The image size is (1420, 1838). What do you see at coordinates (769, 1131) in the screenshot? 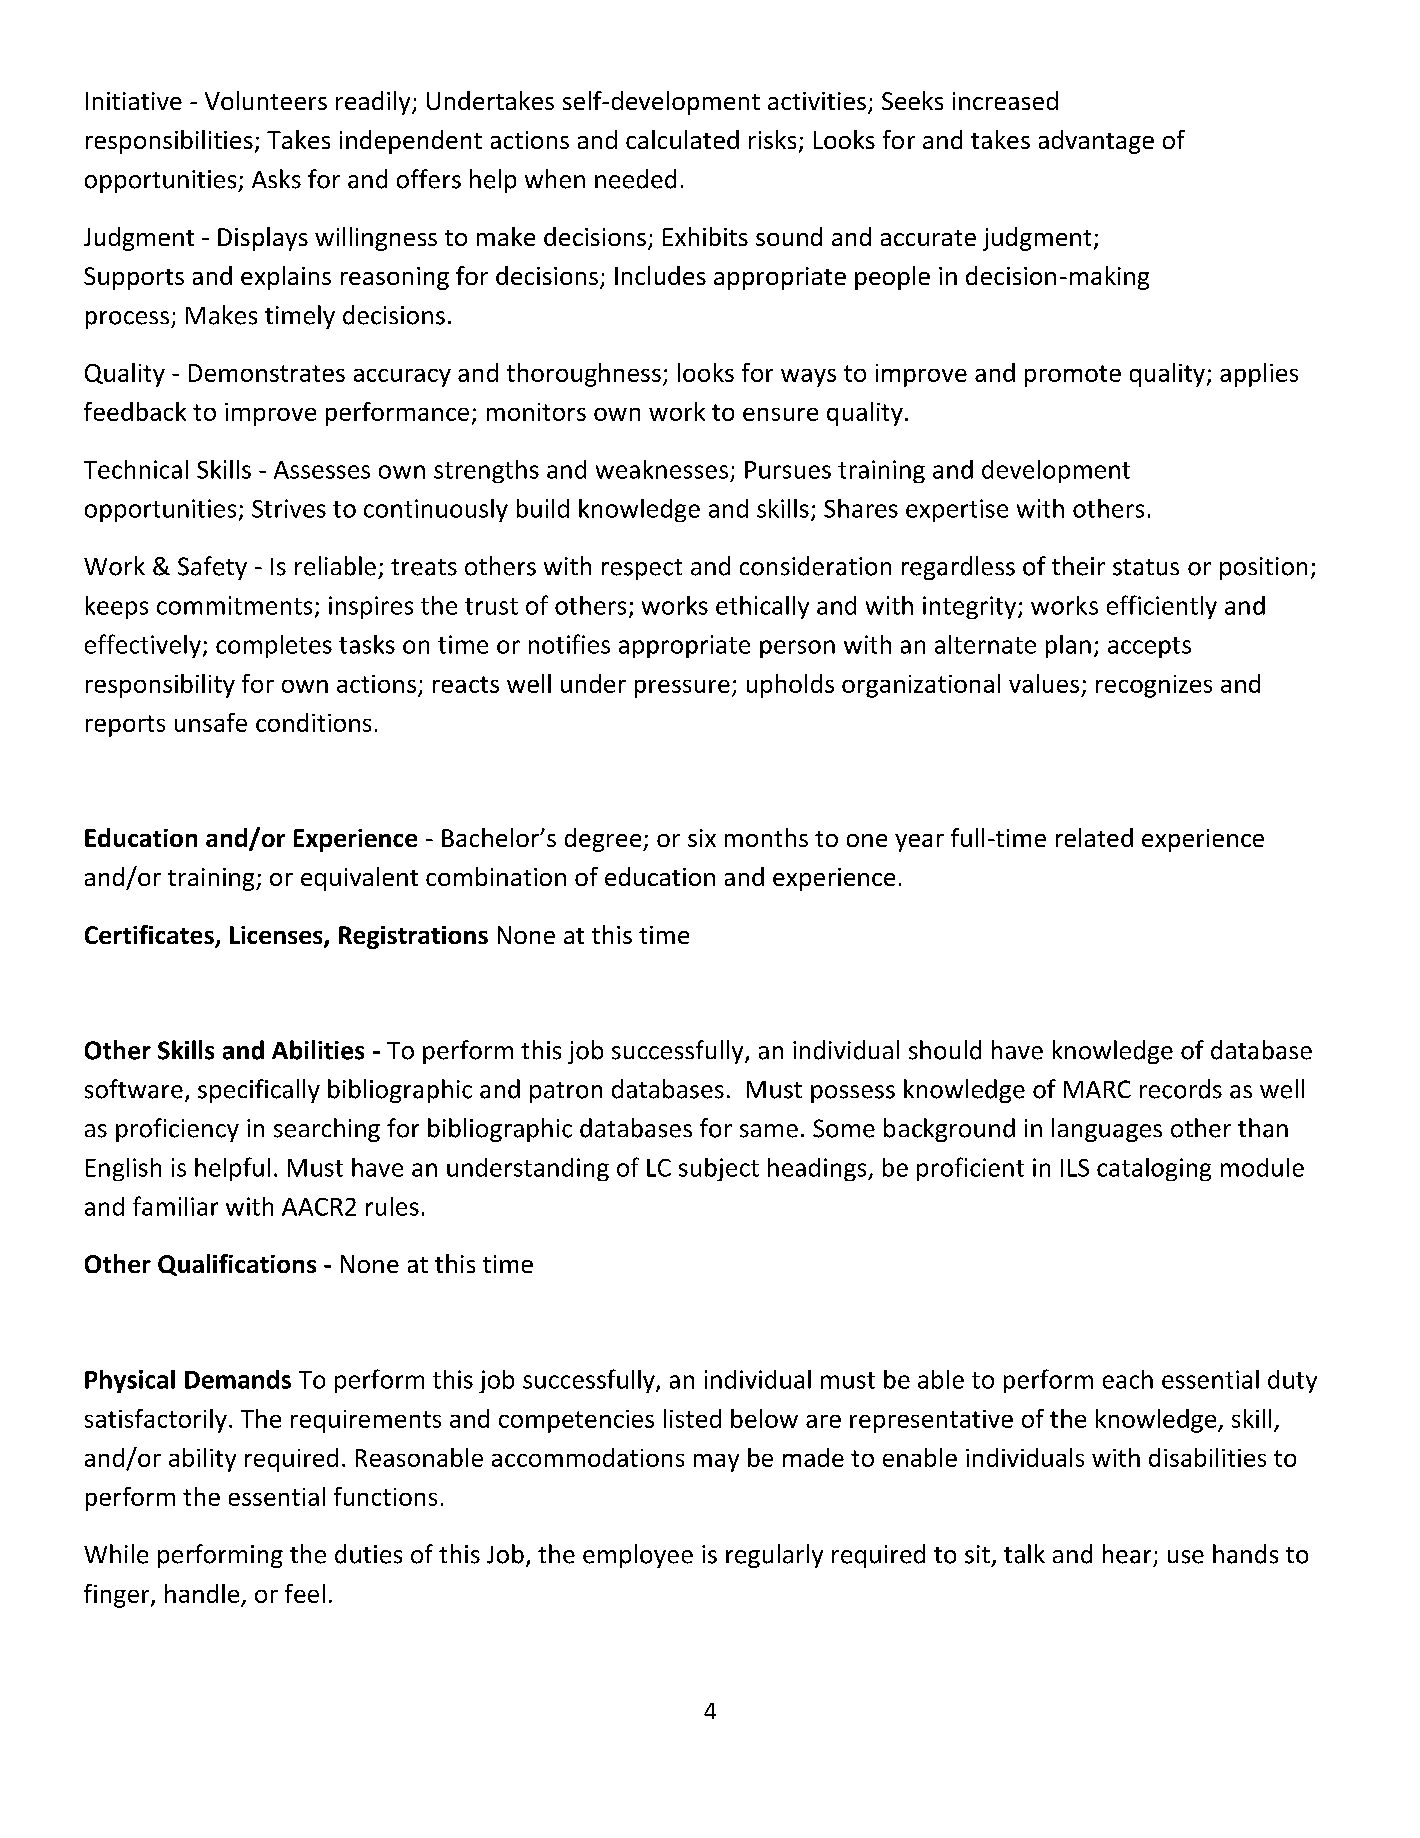
I see `same` at bounding box center [769, 1131].
